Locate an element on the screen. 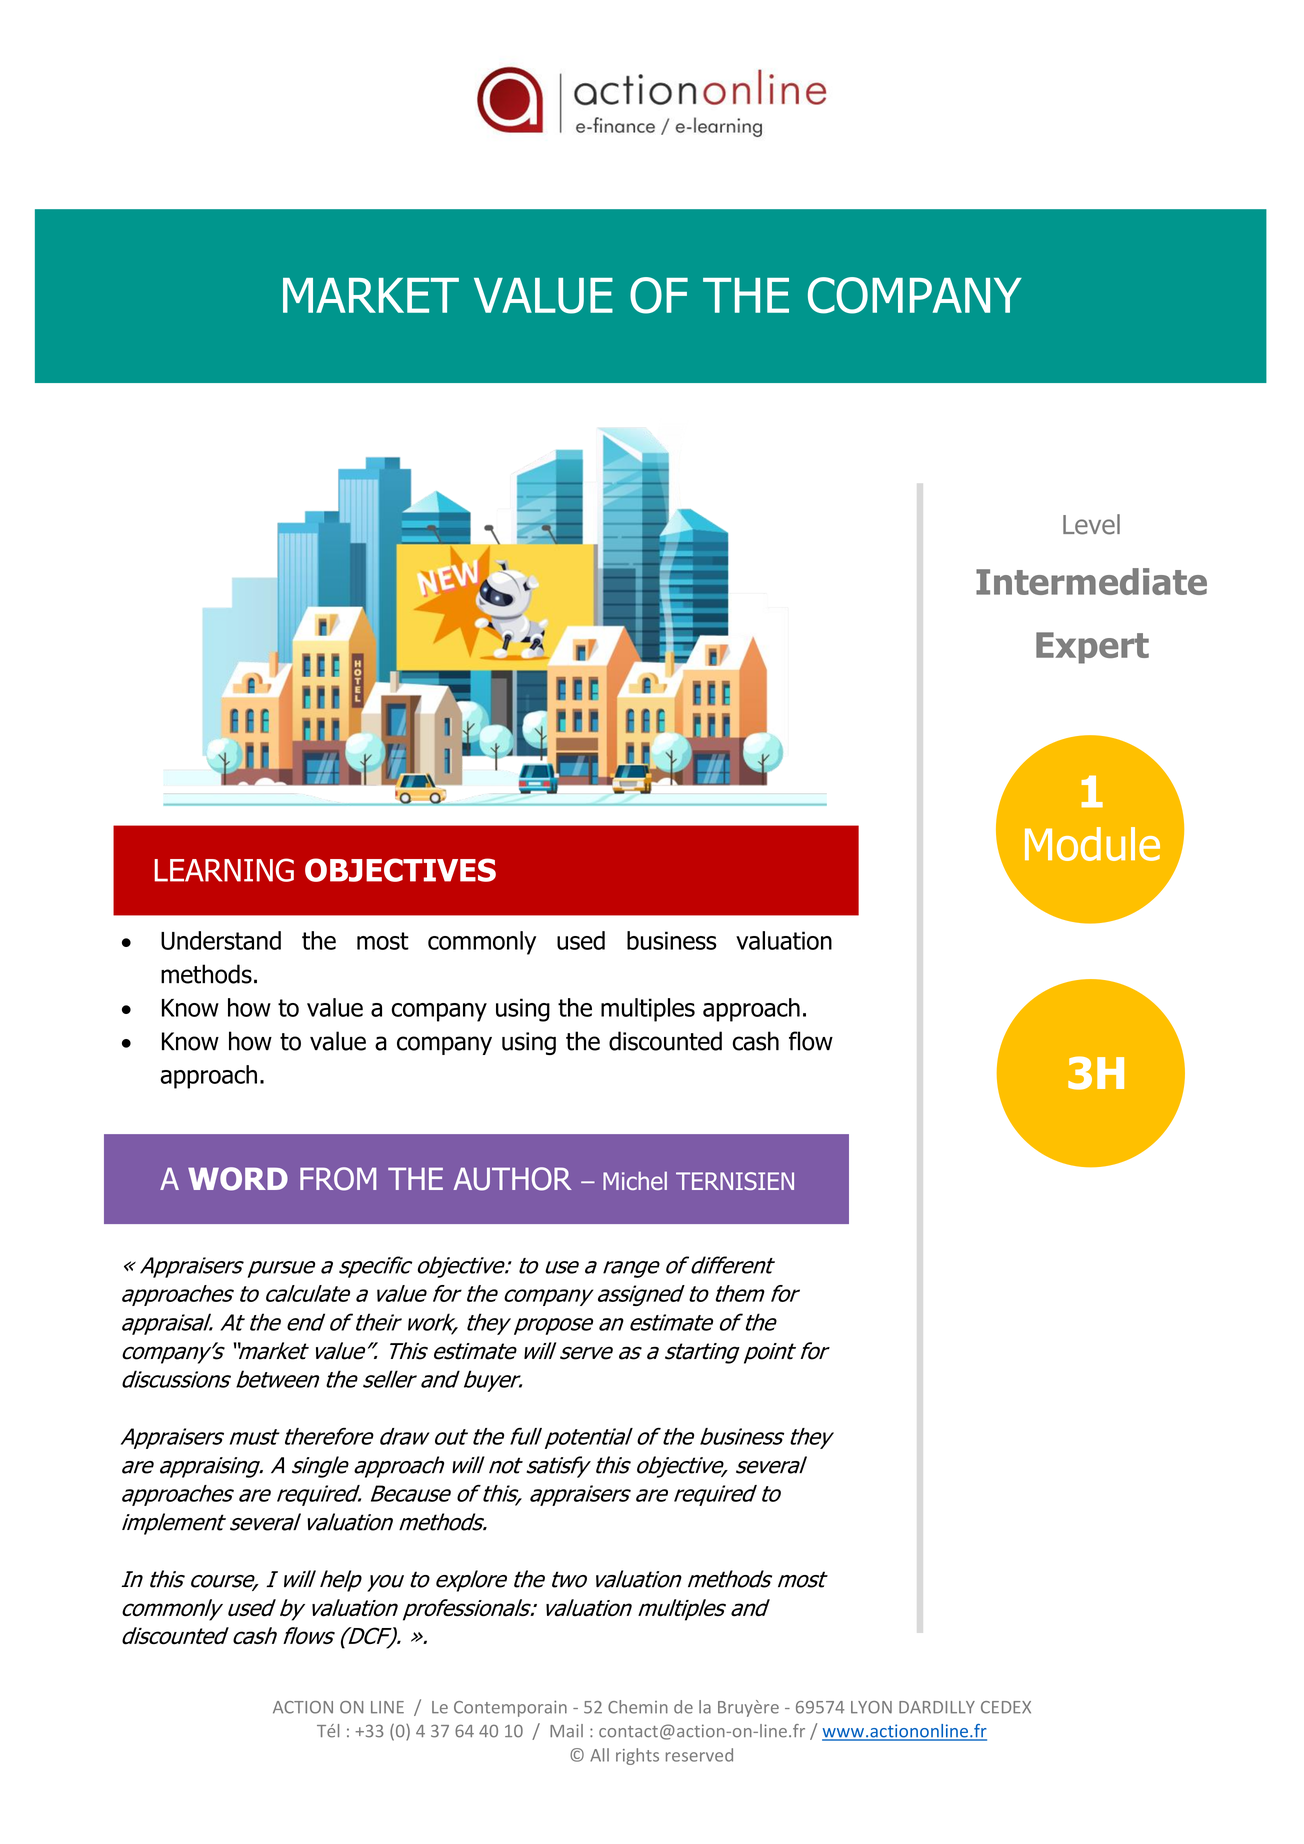 This screenshot has height=1844, width=1304. Mail is located at coordinates (566, 1731).
